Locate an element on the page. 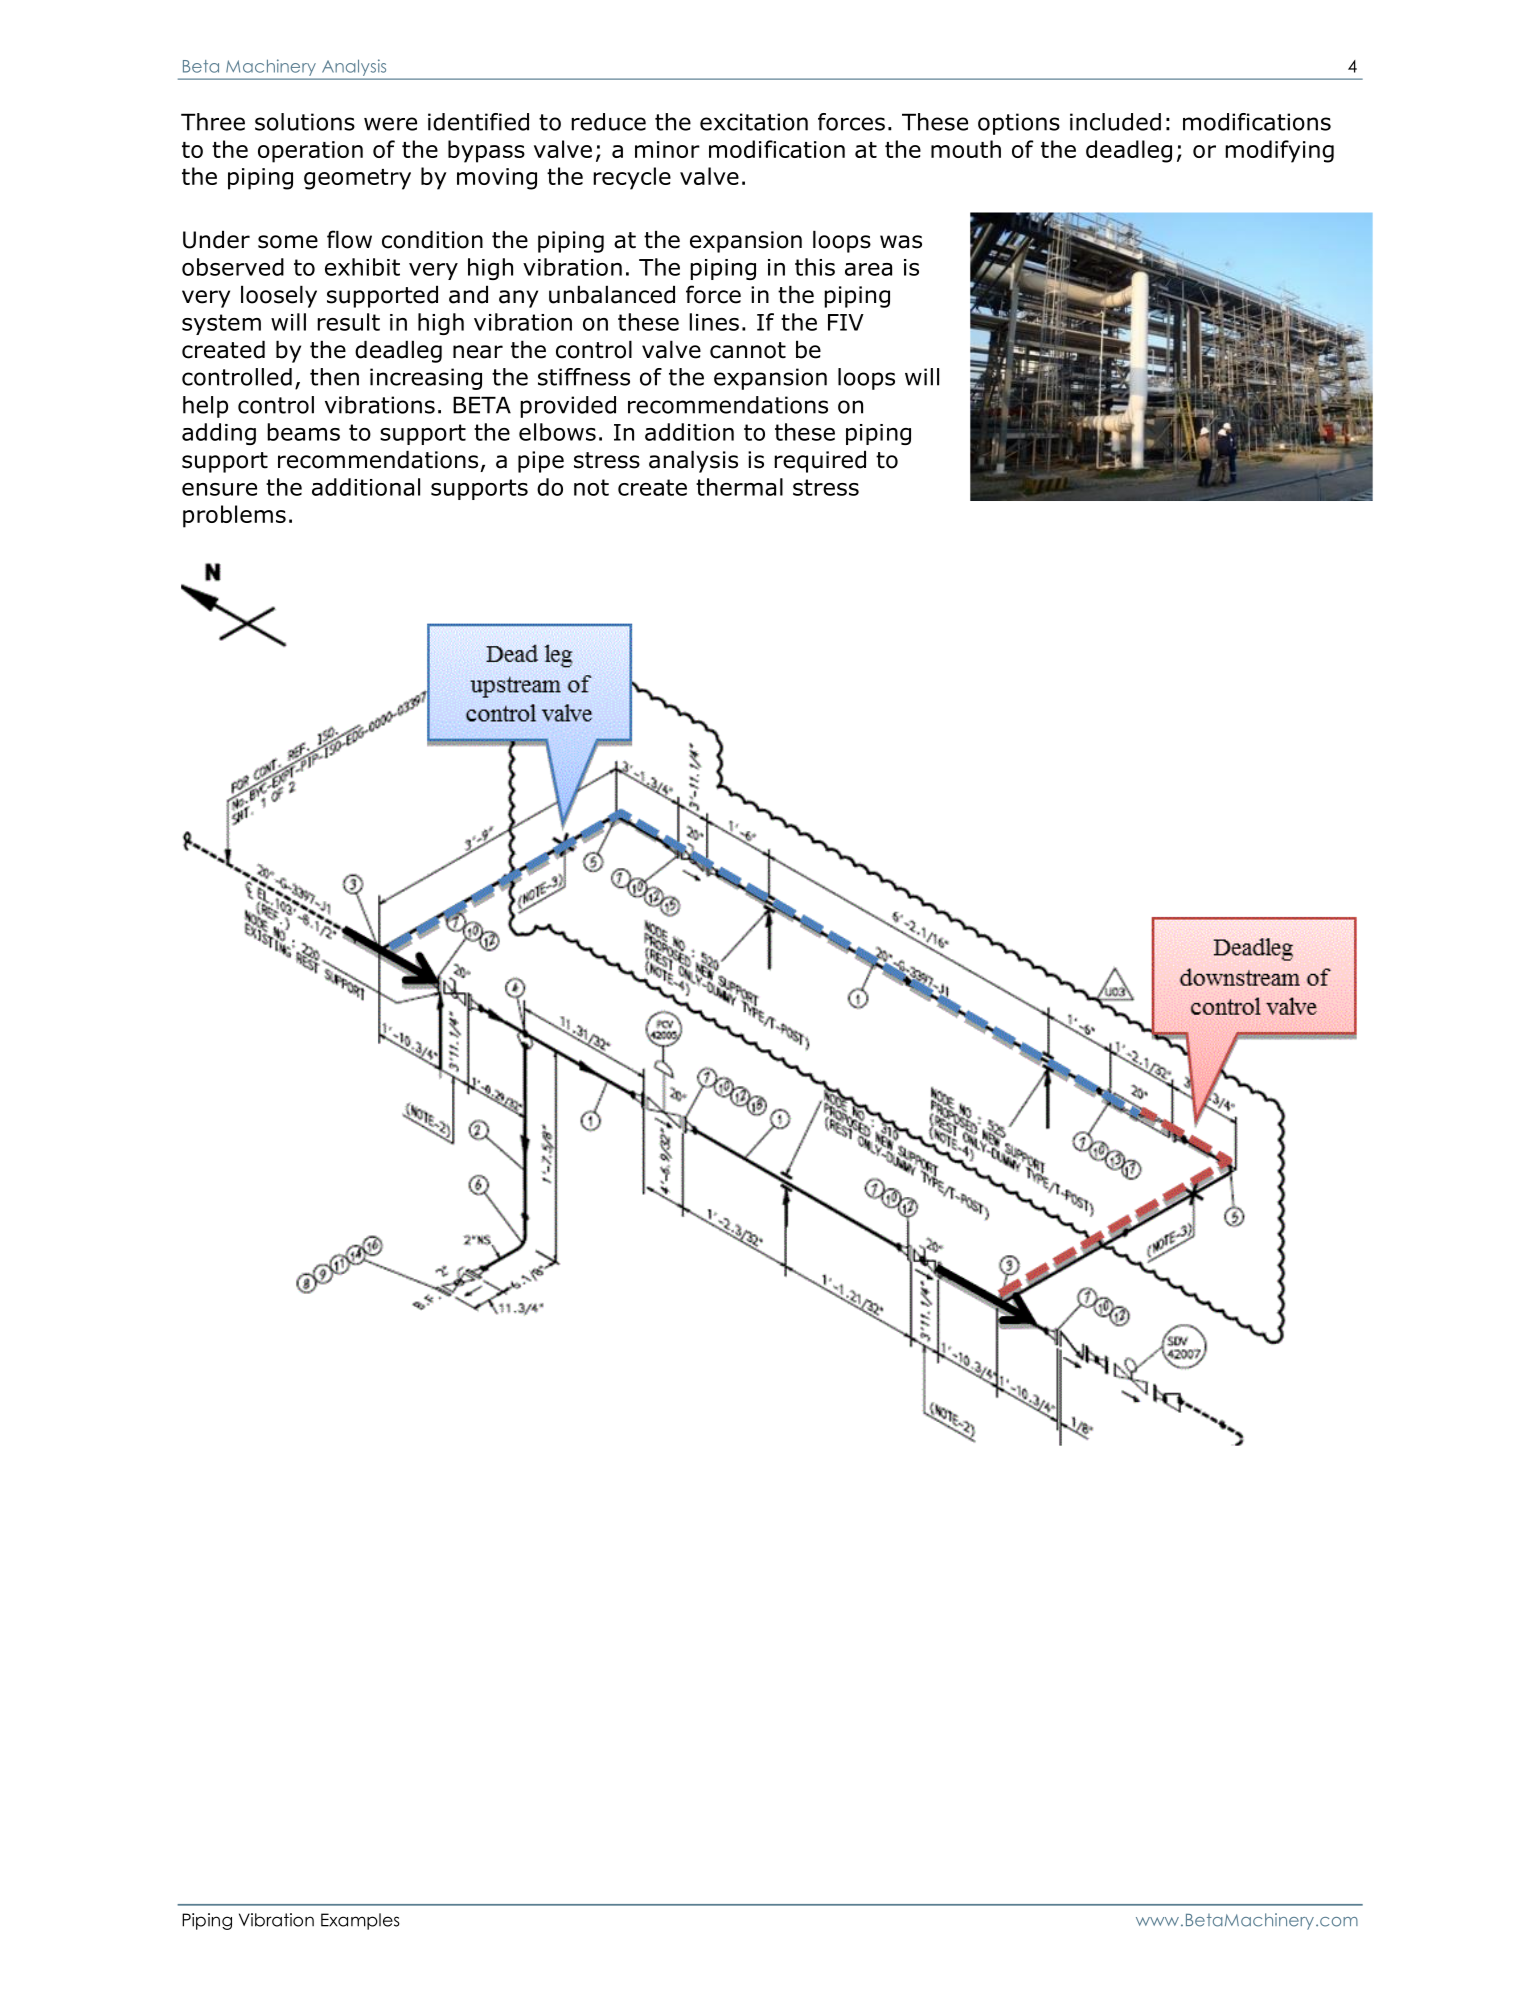  Examples is located at coordinates (360, 1921).
